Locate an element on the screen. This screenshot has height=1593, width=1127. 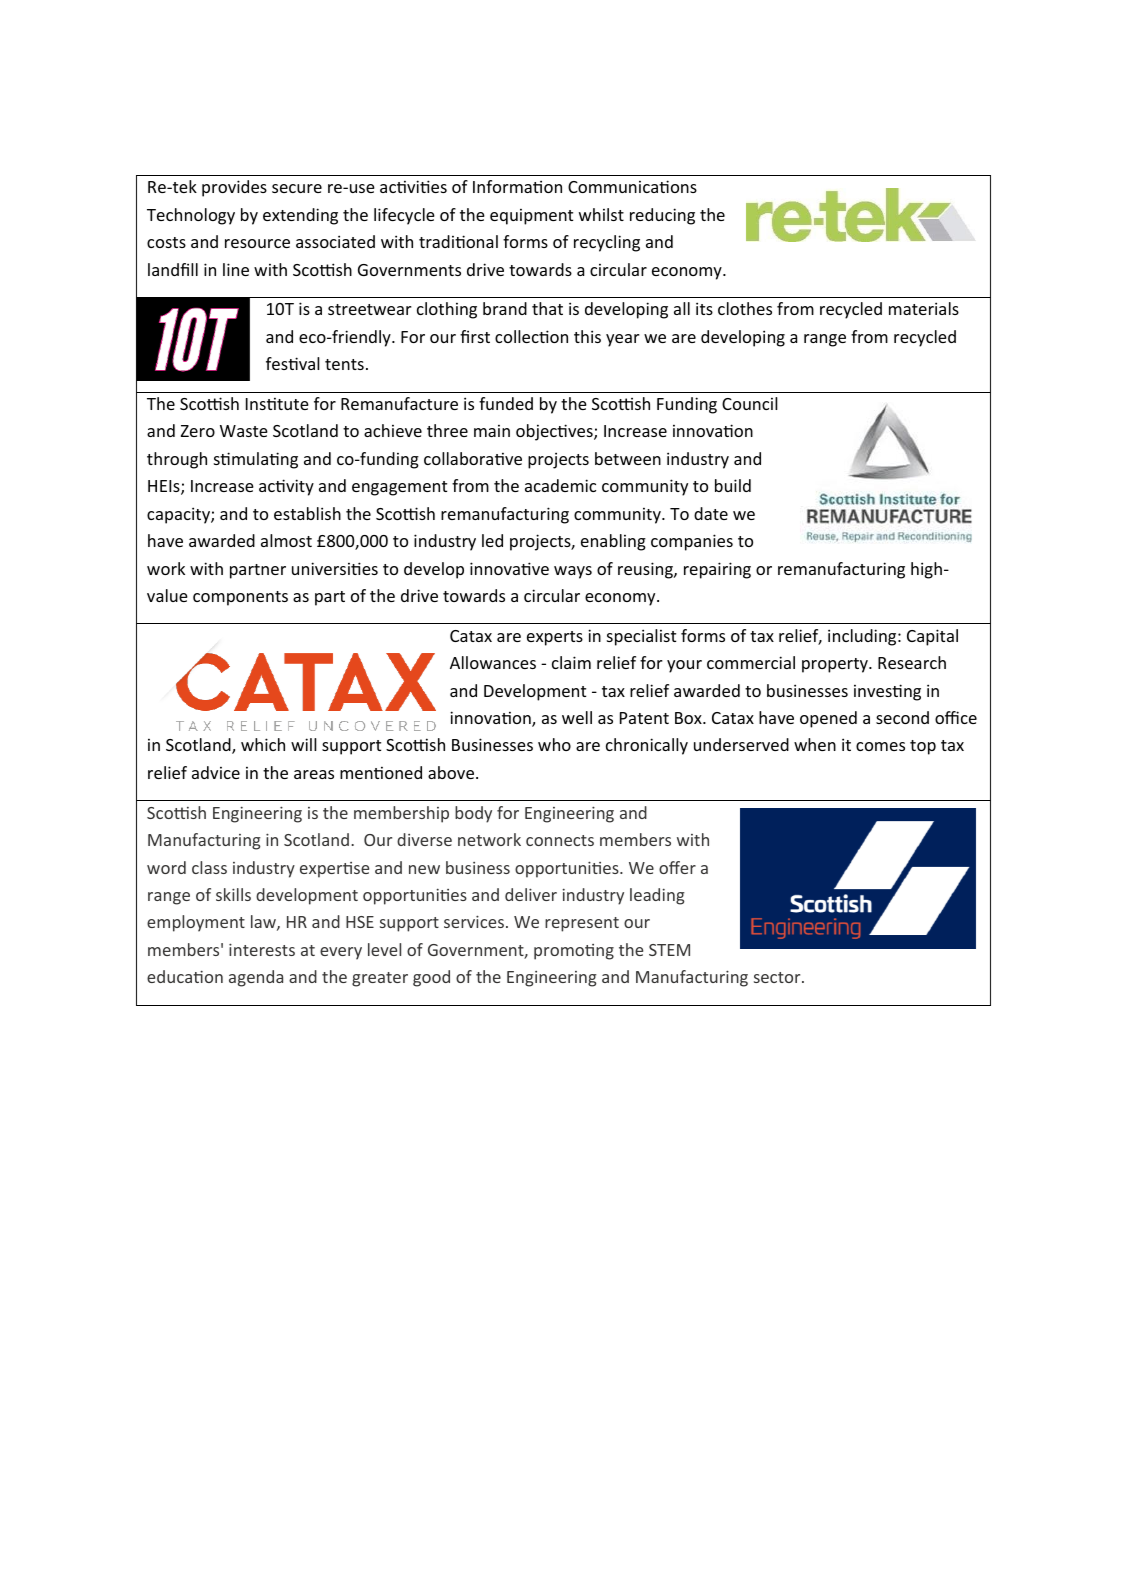
advice is located at coordinates (216, 772).
